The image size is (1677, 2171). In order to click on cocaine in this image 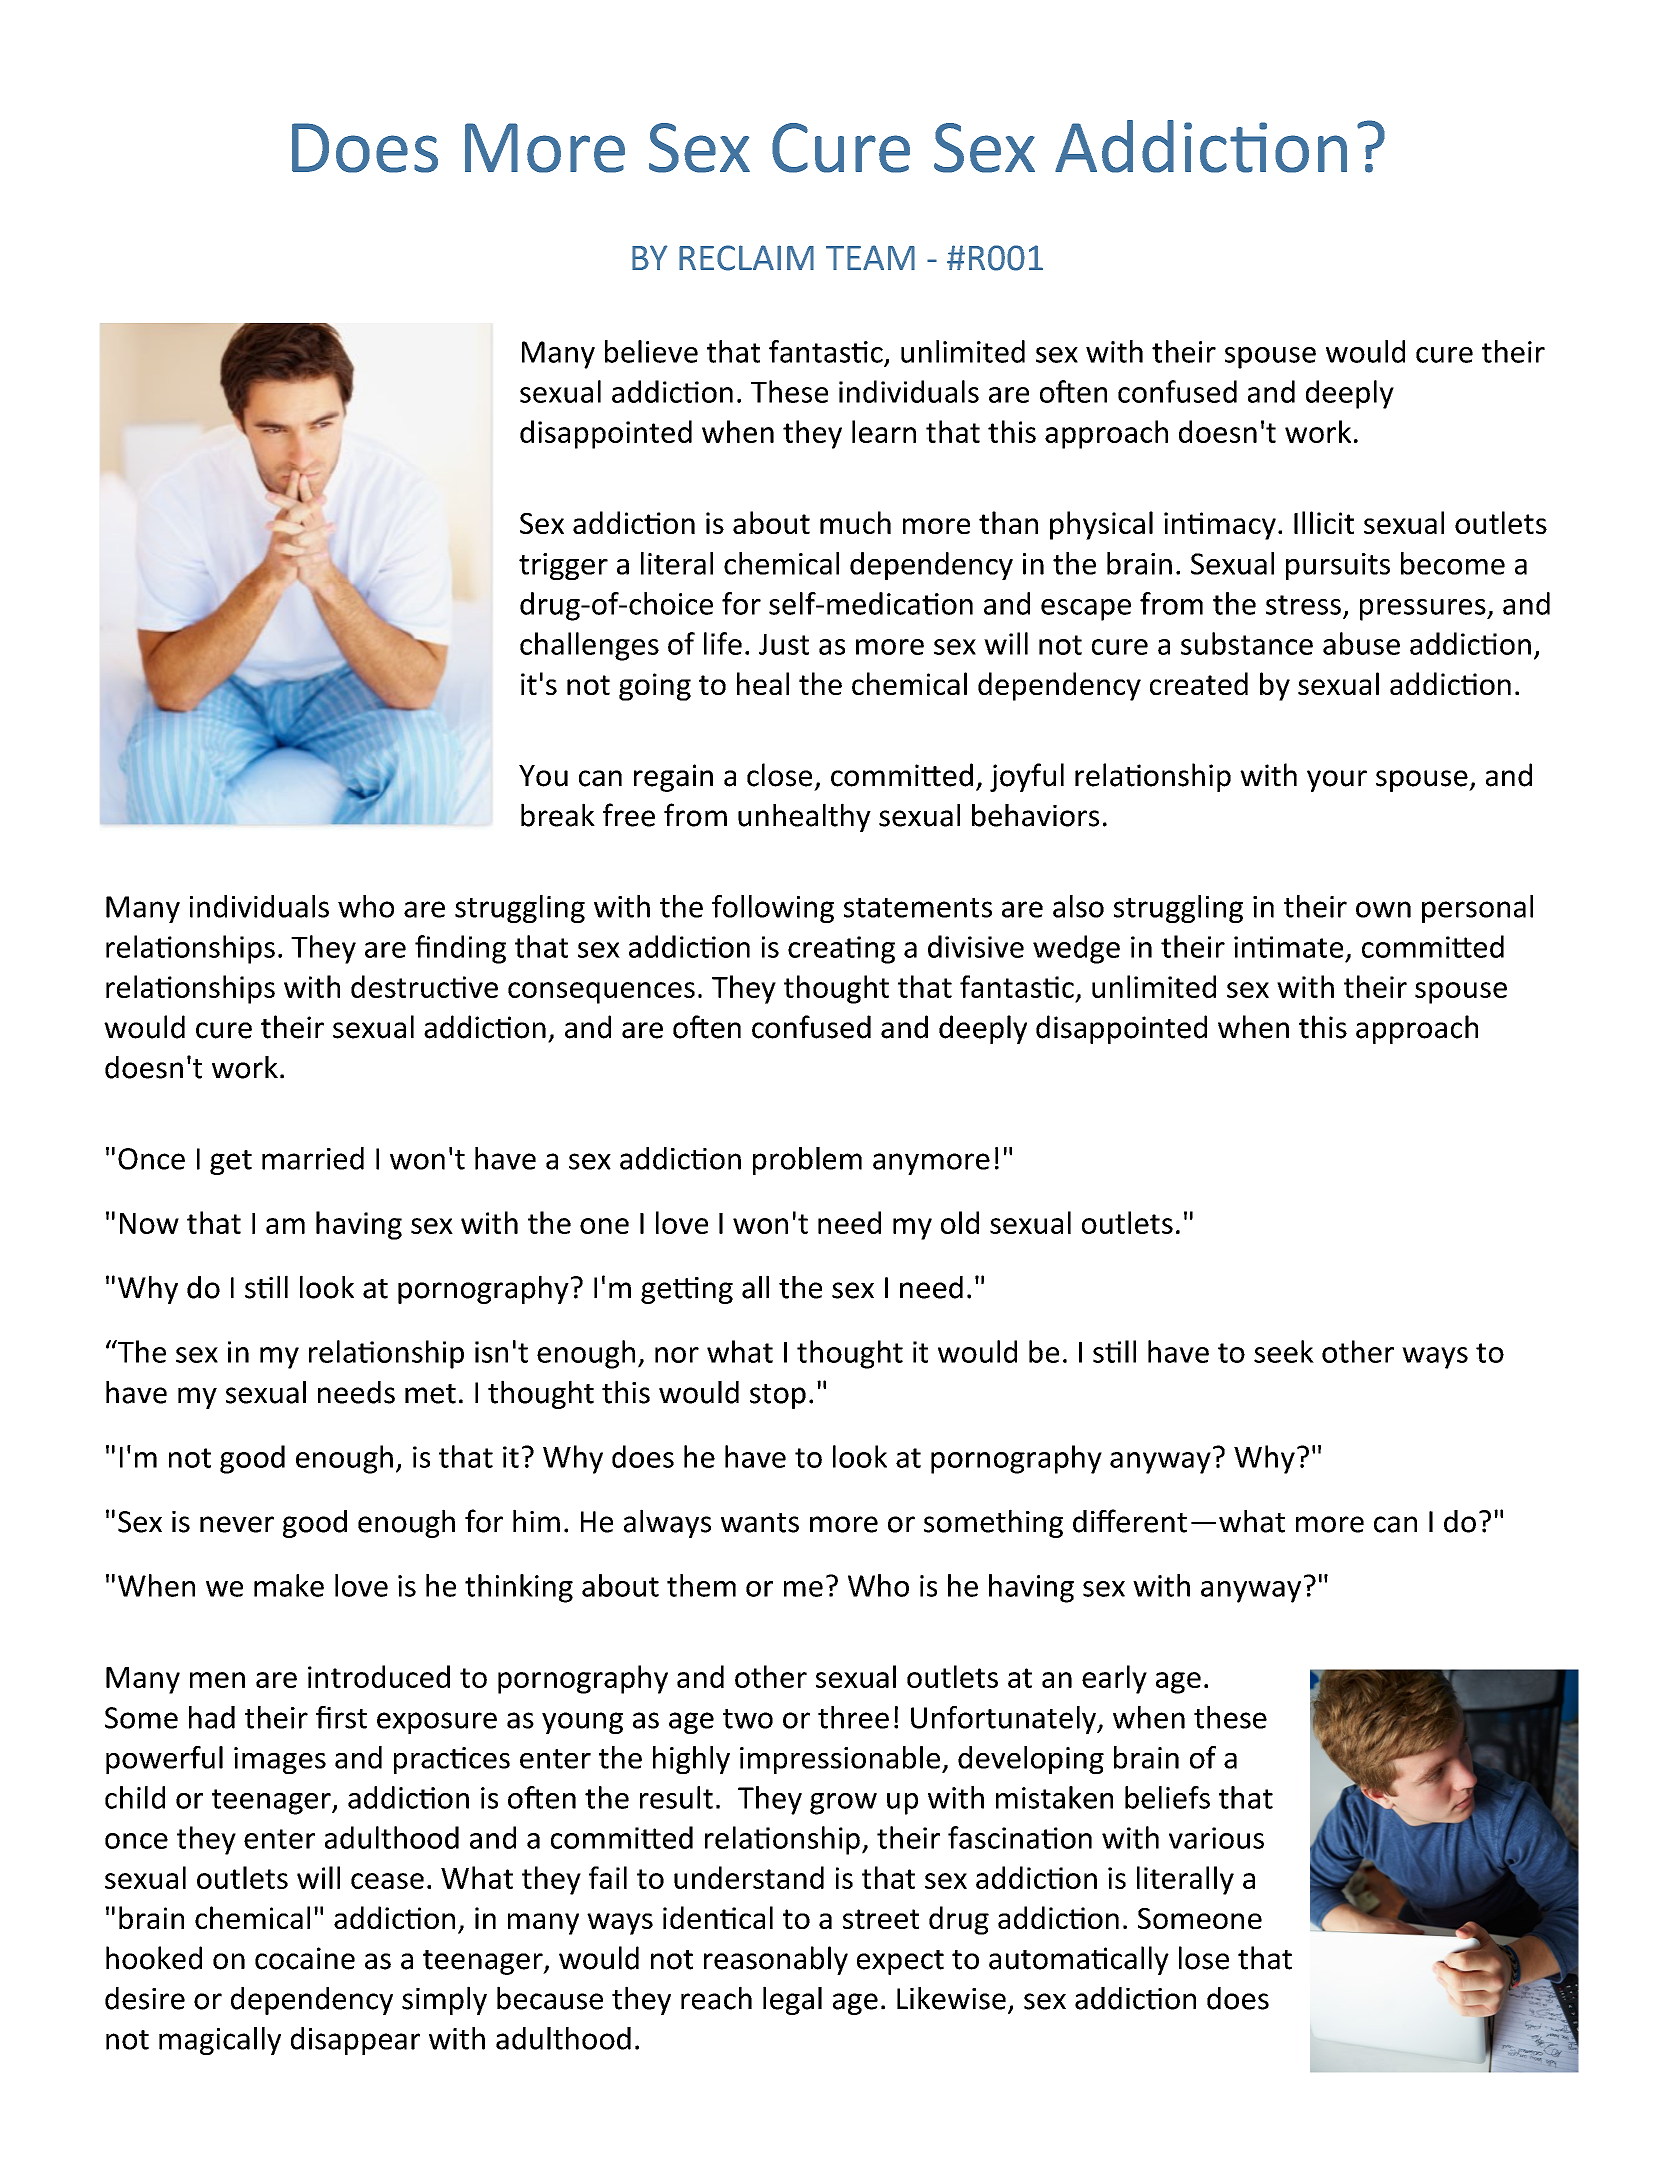, I will do `click(305, 1958)`.
